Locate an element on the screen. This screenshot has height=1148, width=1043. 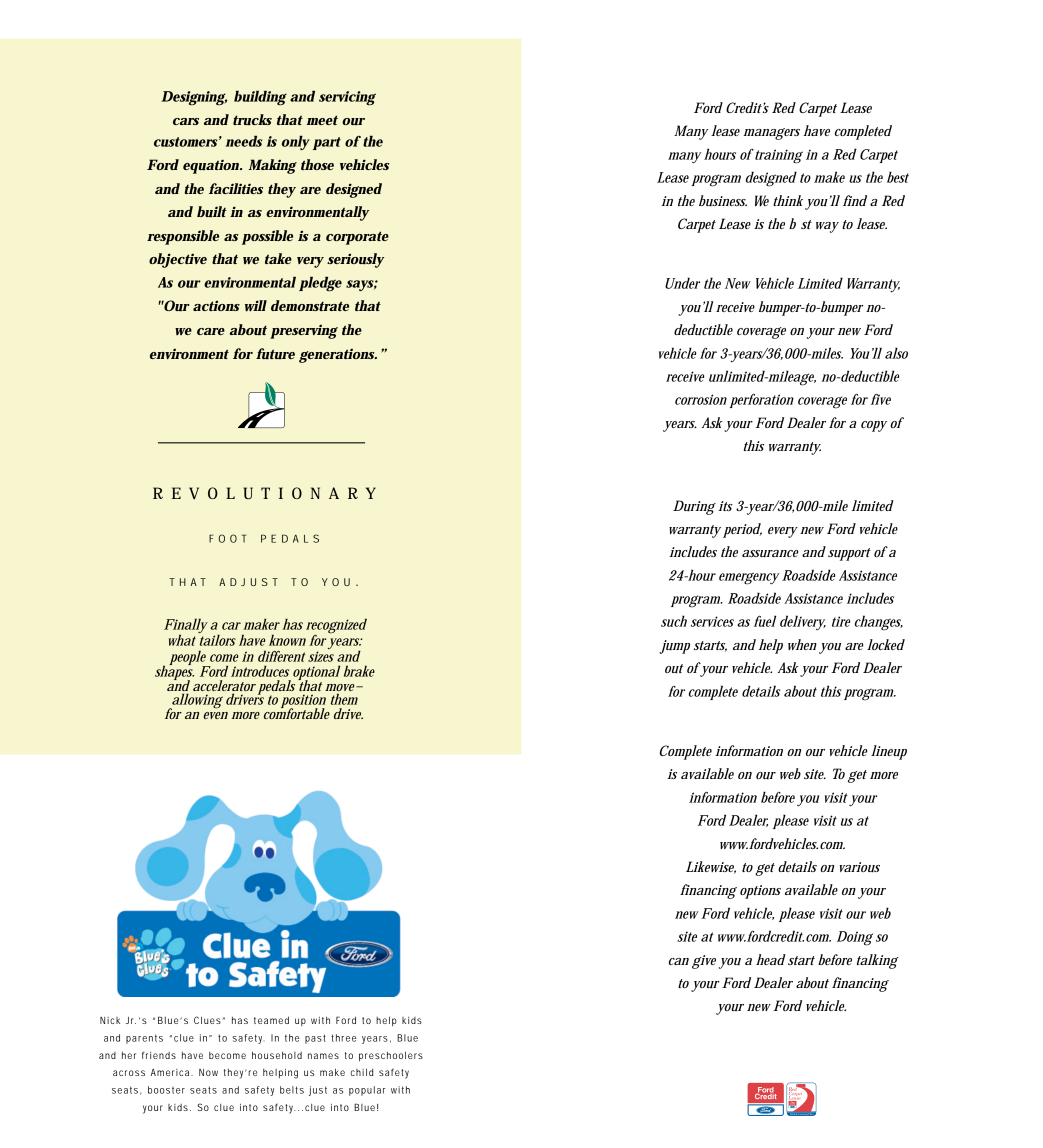
period is located at coordinates (742, 530).
